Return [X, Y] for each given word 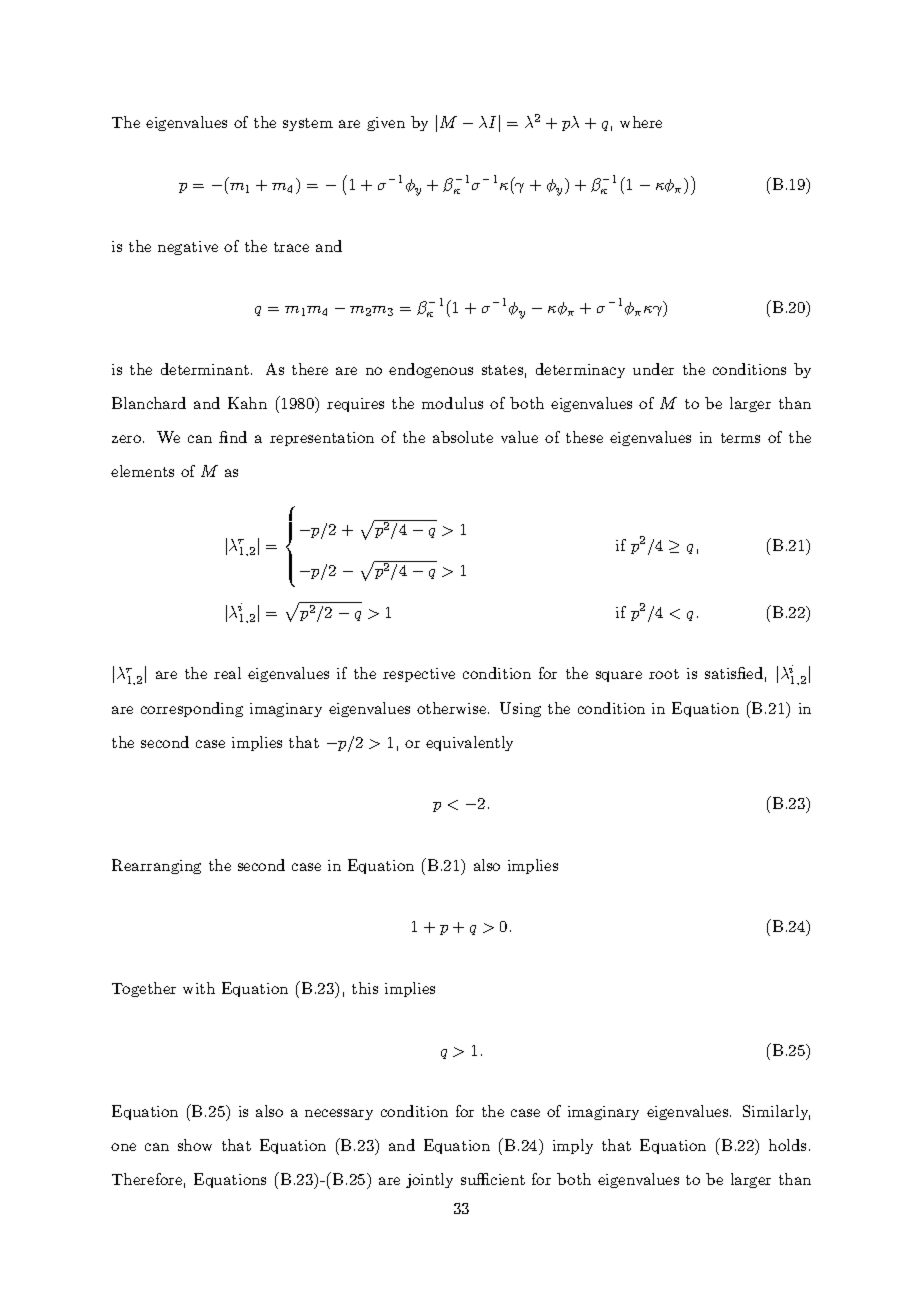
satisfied [734, 673]
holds [787, 1145]
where [641, 122]
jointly [429, 1180]
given [386, 124]
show [195, 1145]
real [227, 673]
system [308, 124]
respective [419, 675]
